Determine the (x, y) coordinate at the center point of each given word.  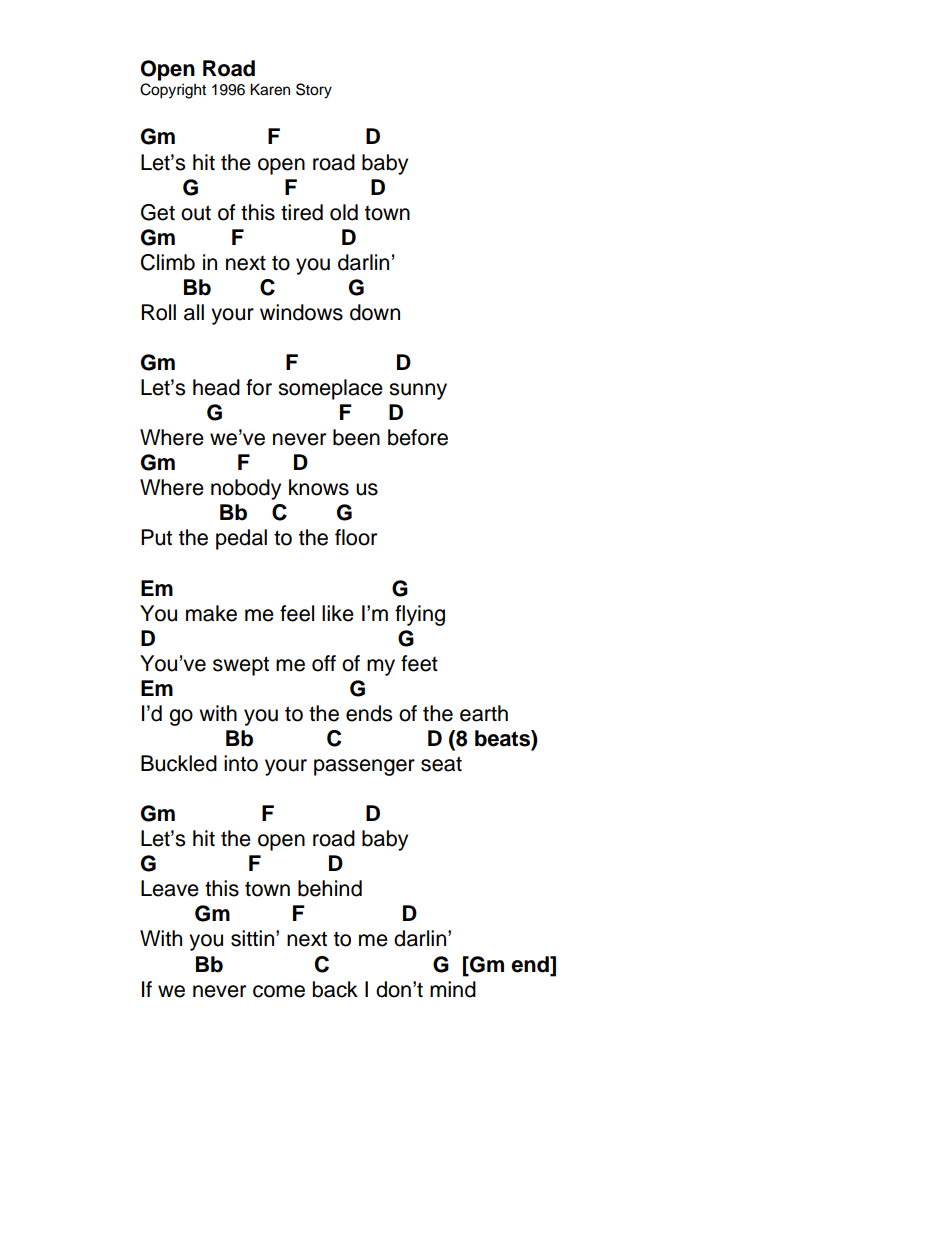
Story (314, 91)
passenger (364, 767)
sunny (418, 391)
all (194, 312)
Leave (170, 888)
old (344, 212)
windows (301, 312)
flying (420, 615)
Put (156, 537)
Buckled (179, 763)
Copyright (173, 91)
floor (356, 537)
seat (441, 764)
